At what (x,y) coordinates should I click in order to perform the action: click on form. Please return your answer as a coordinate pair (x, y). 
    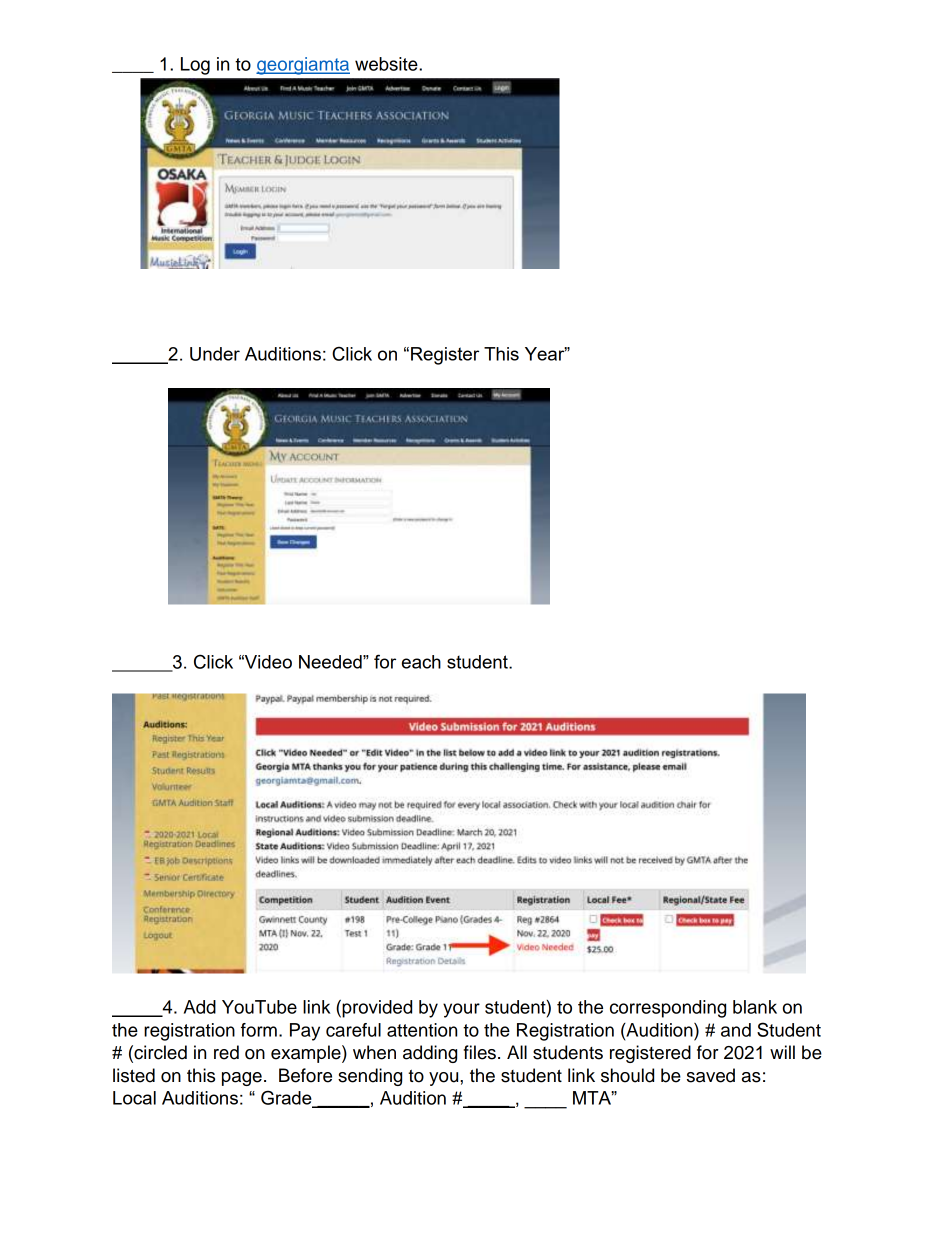
    Looking at the image, I should click on (259, 1030).
